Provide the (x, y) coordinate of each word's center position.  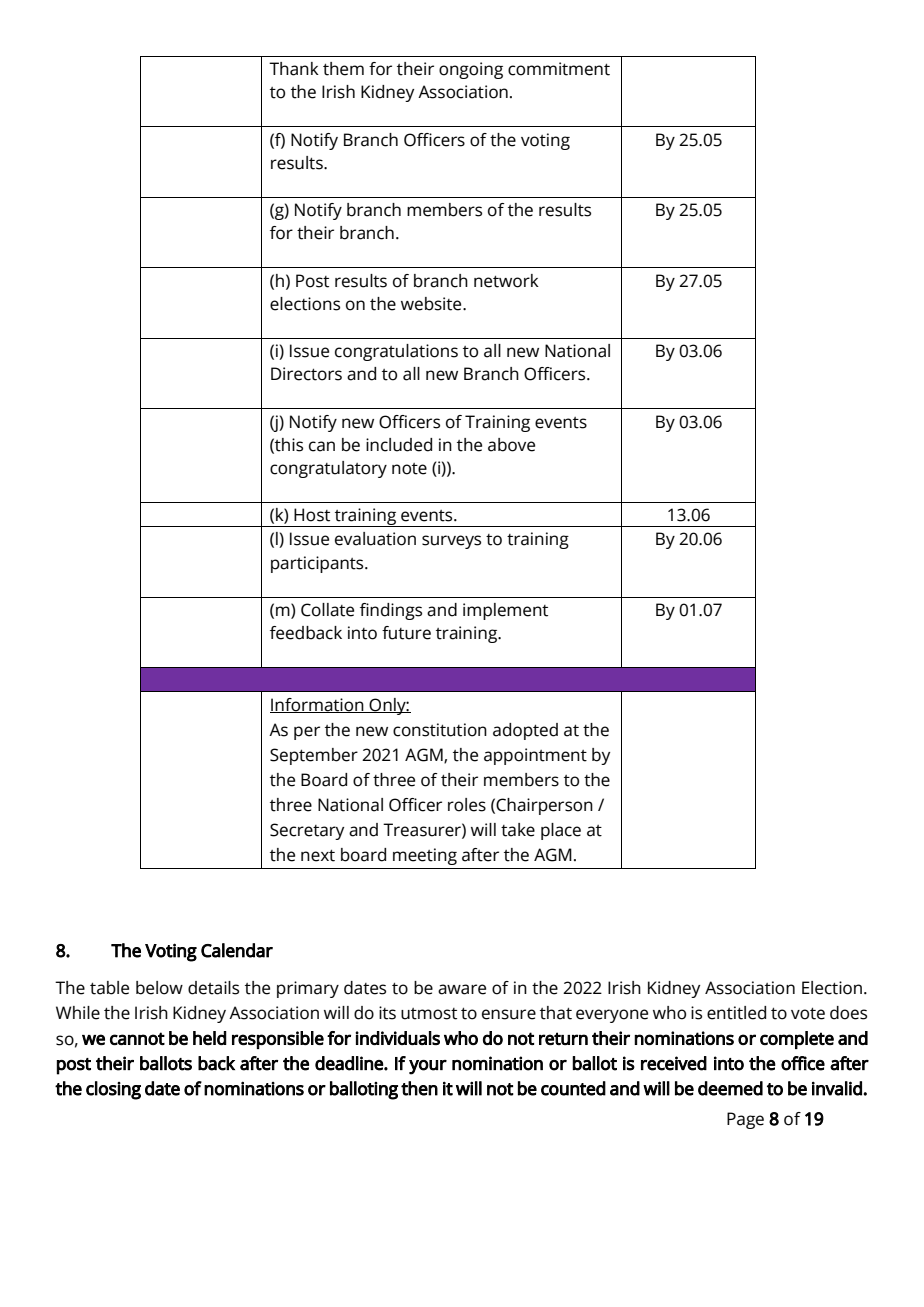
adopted (525, 731)
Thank (294, 69)
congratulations (396, 352)
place (561, 831)
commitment (559, 69)
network (506, 281)
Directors (306, 374)
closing (113, 1090)
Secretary (307, 831)
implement (505, 611)
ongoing (471, 70)
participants (318, 564)
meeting (425, 856)
